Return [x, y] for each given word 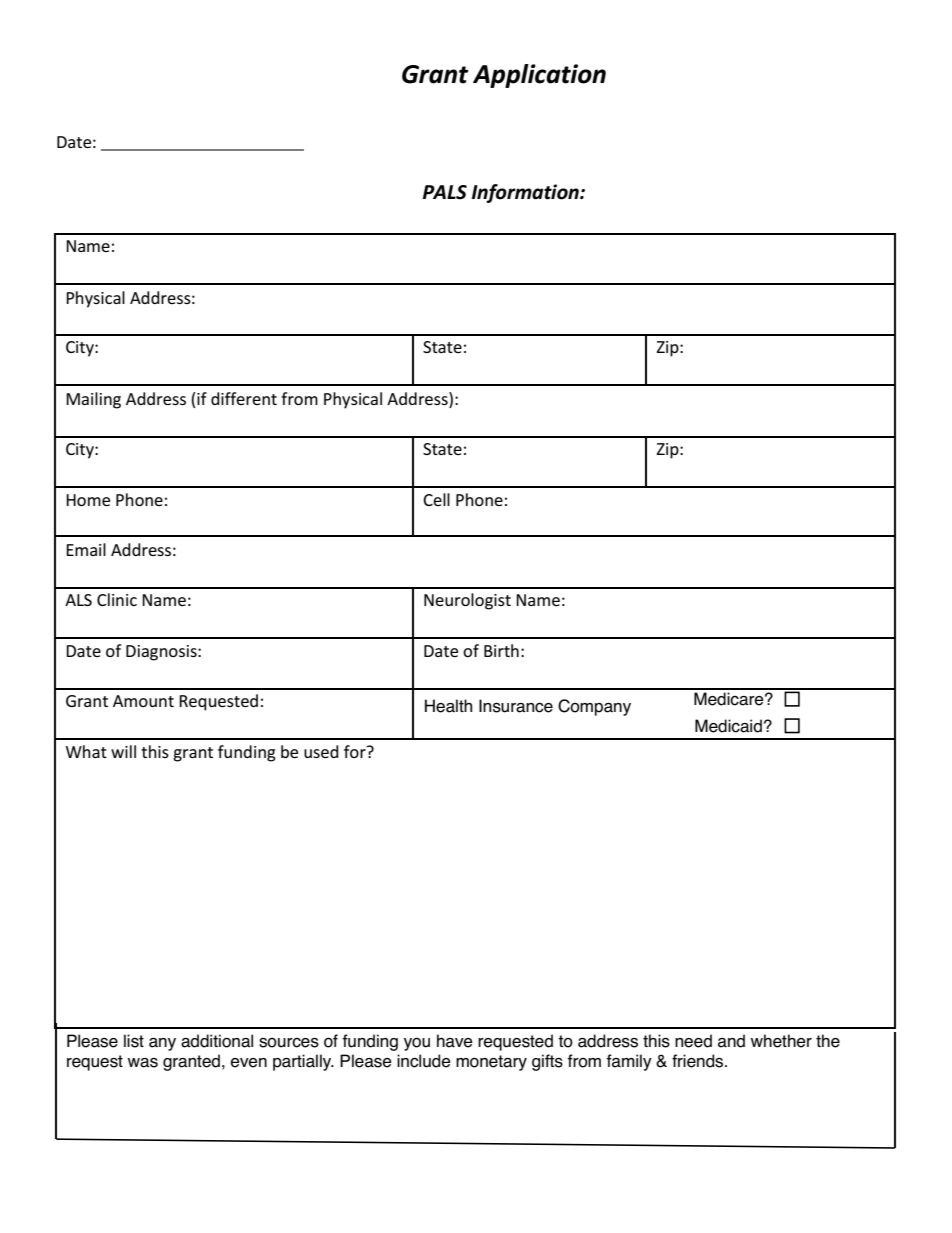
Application [539, 76]
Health [448, 706]
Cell [436, 499]
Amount [143, 701]
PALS [445, 192]
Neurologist [467, 601]
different [244, 398]
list [134, 1041]
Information [526, 193]
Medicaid [728, 726]
